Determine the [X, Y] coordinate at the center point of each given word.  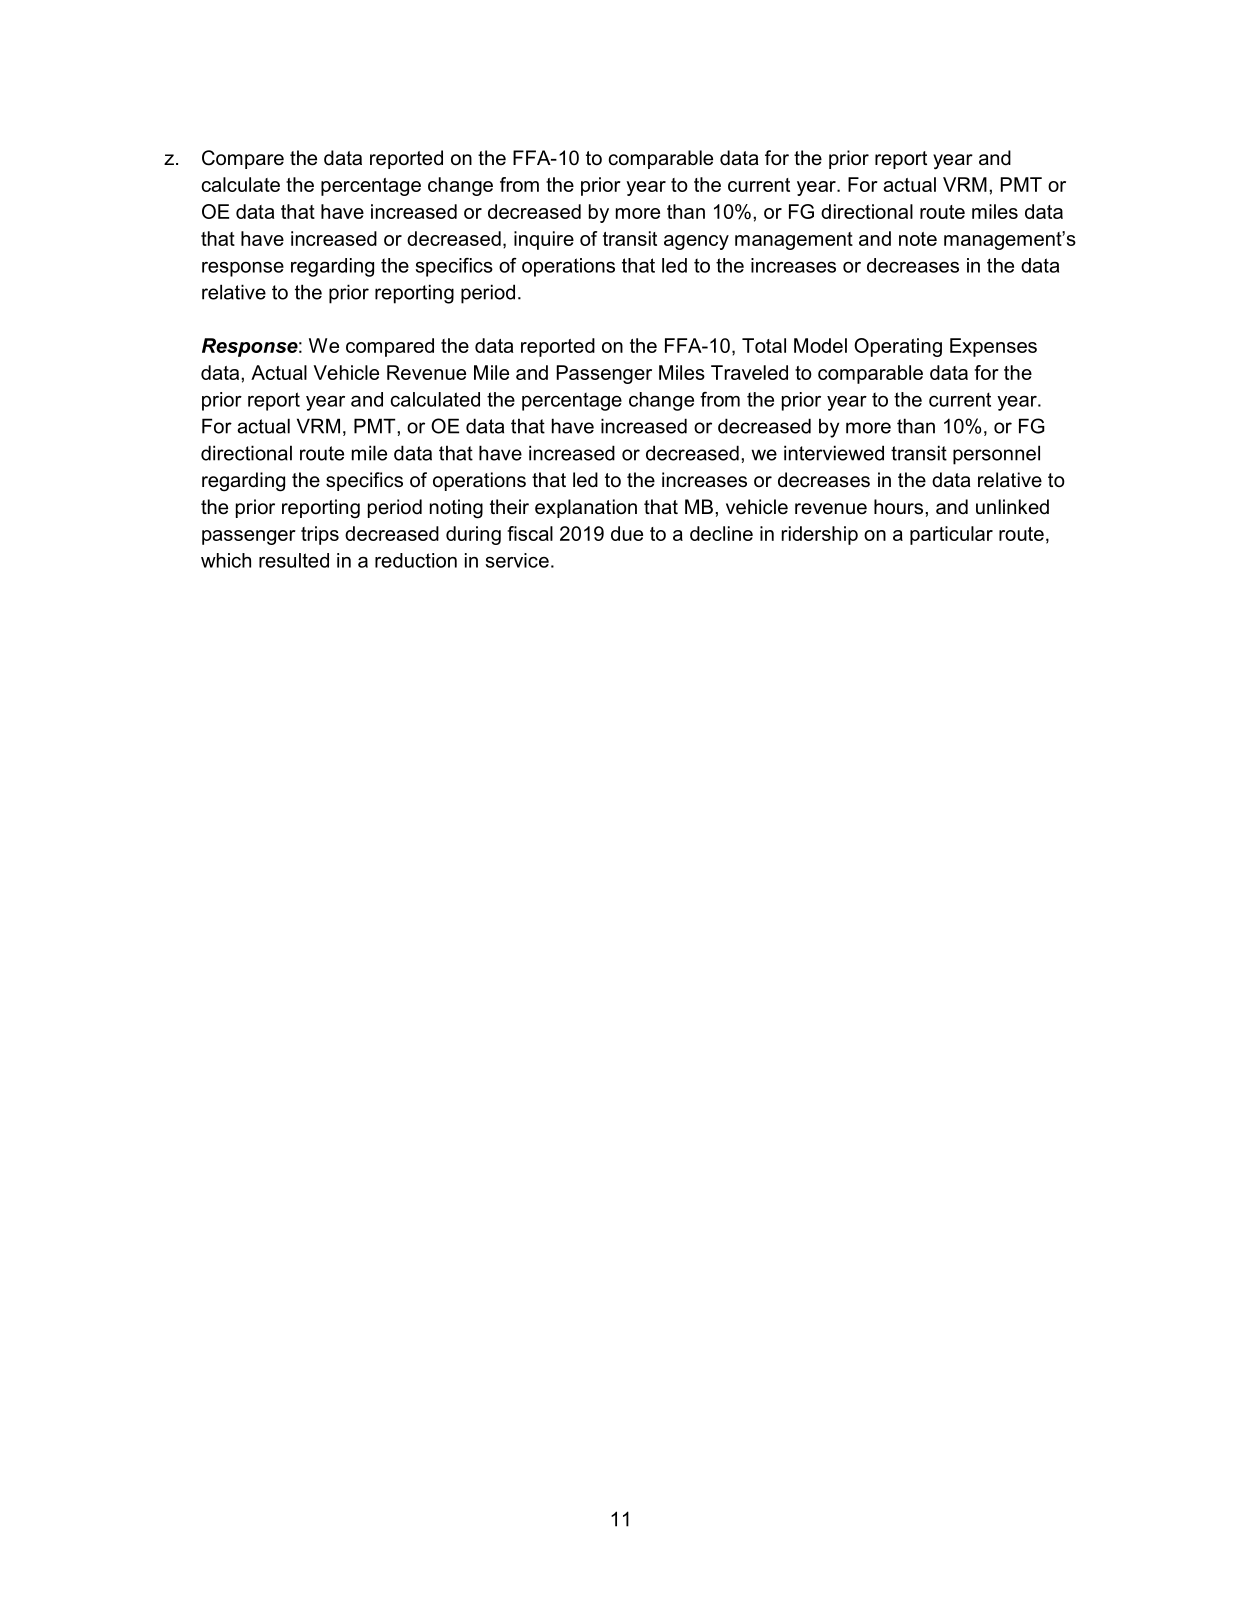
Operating [898, 347]
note [918, 239]
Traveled [749, 372]
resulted [294, 560]
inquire [544, 240]
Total [764, 345]
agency [696, 242]
